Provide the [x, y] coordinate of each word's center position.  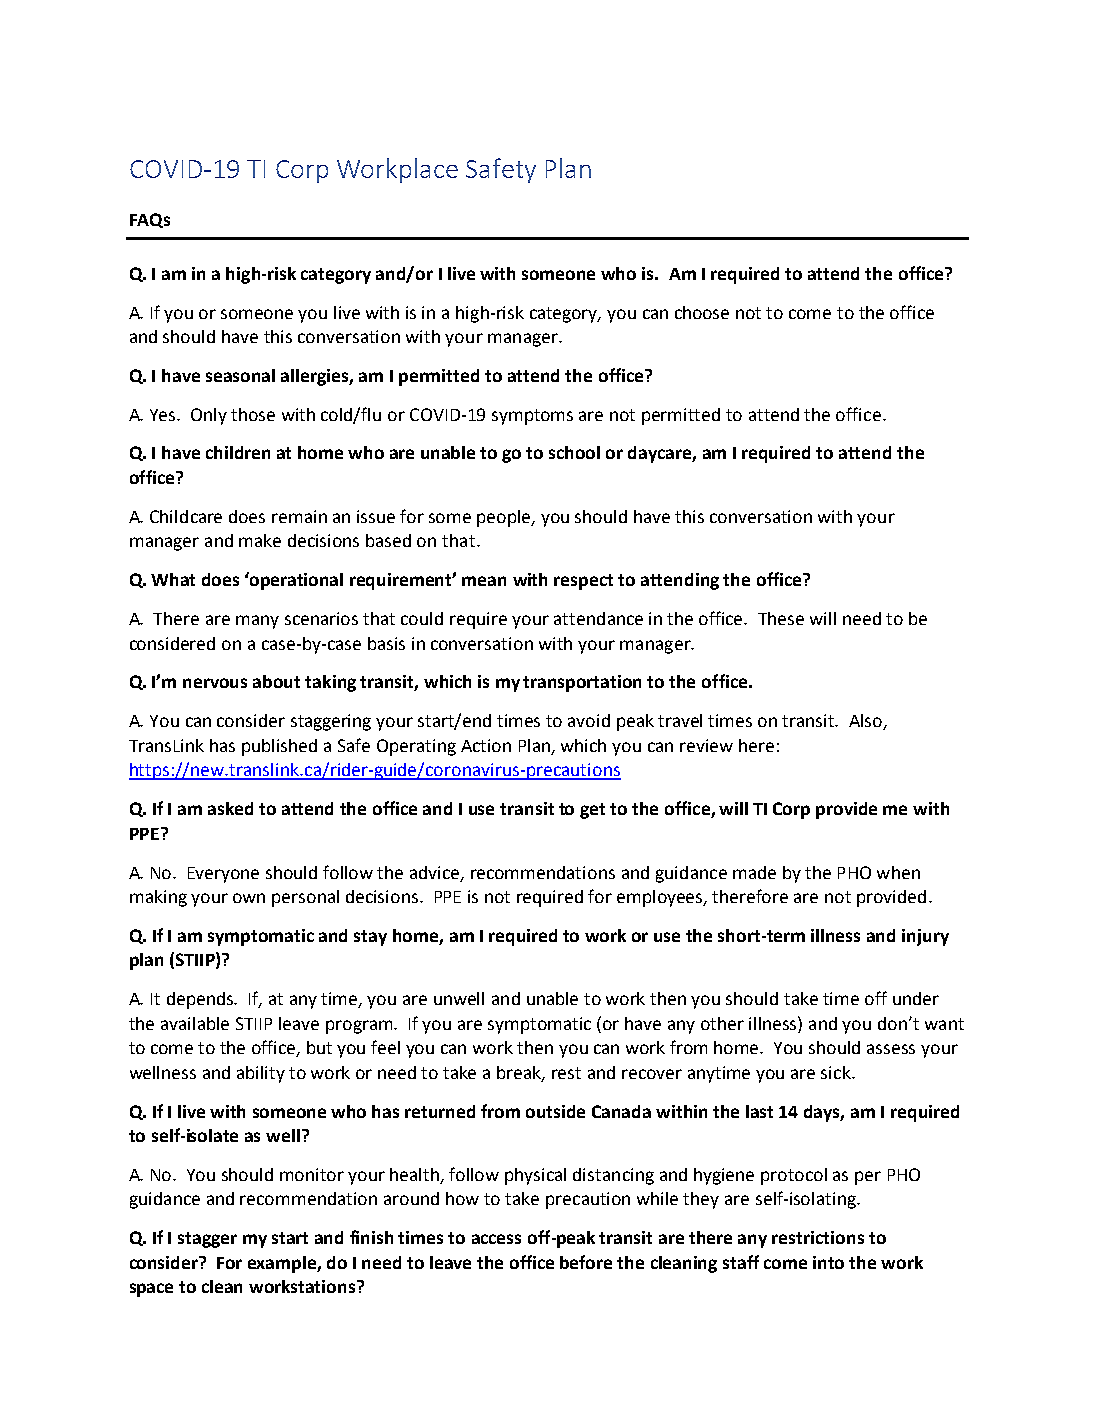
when [898, 872]
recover [652, 1074]
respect [583, 582]
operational [295, 581]
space [151, 1290]
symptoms [532, 417]
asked [230, 808]
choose [702, 312]
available [195, 1023]
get [592, 811]
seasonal [240, 375]
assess [891, 1049]
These [781, 618]
